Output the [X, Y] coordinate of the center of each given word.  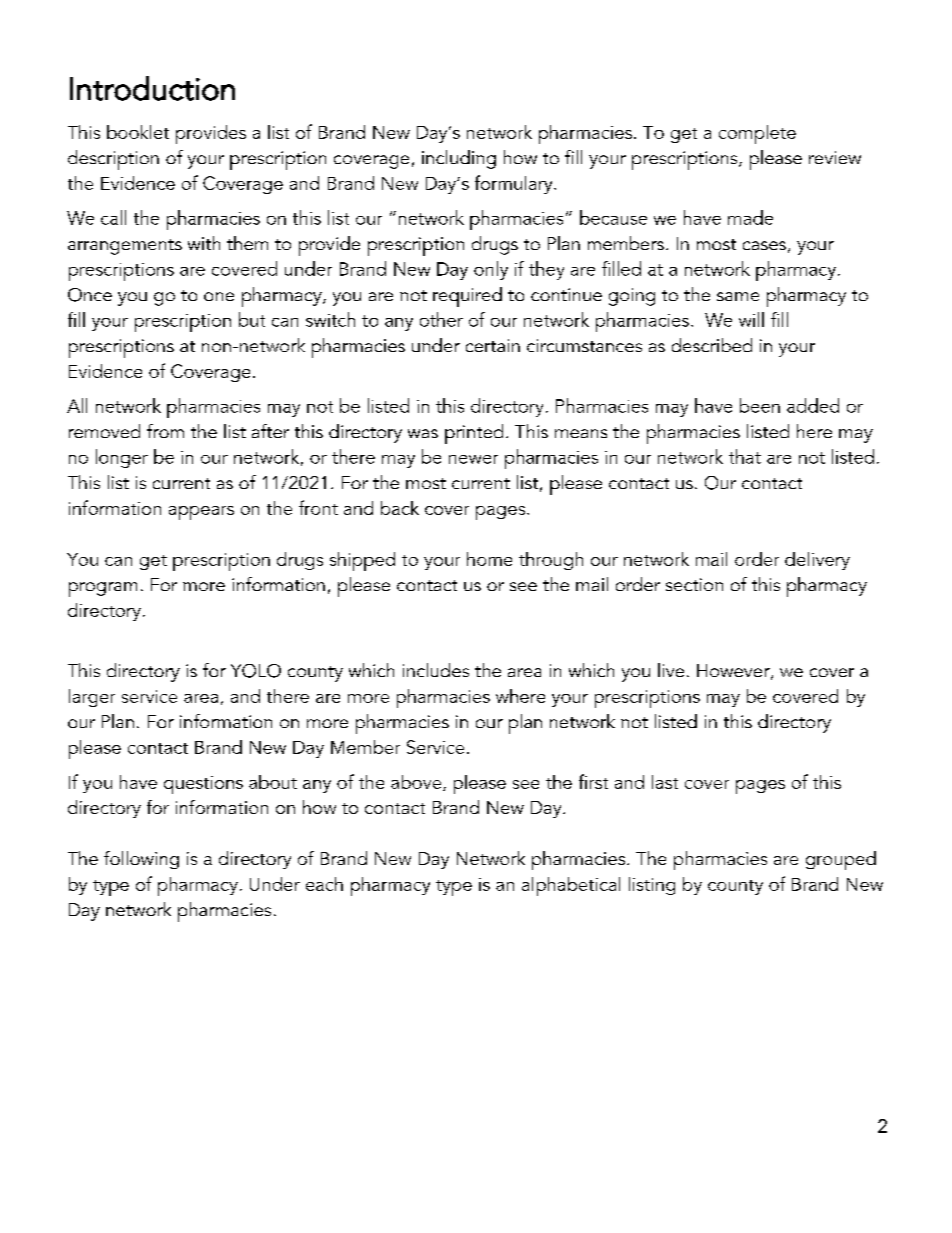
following [141, 860]
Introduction [152, 88]
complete [757, 134]
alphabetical [571, 886]
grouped [841, 860]
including [459, 159]
